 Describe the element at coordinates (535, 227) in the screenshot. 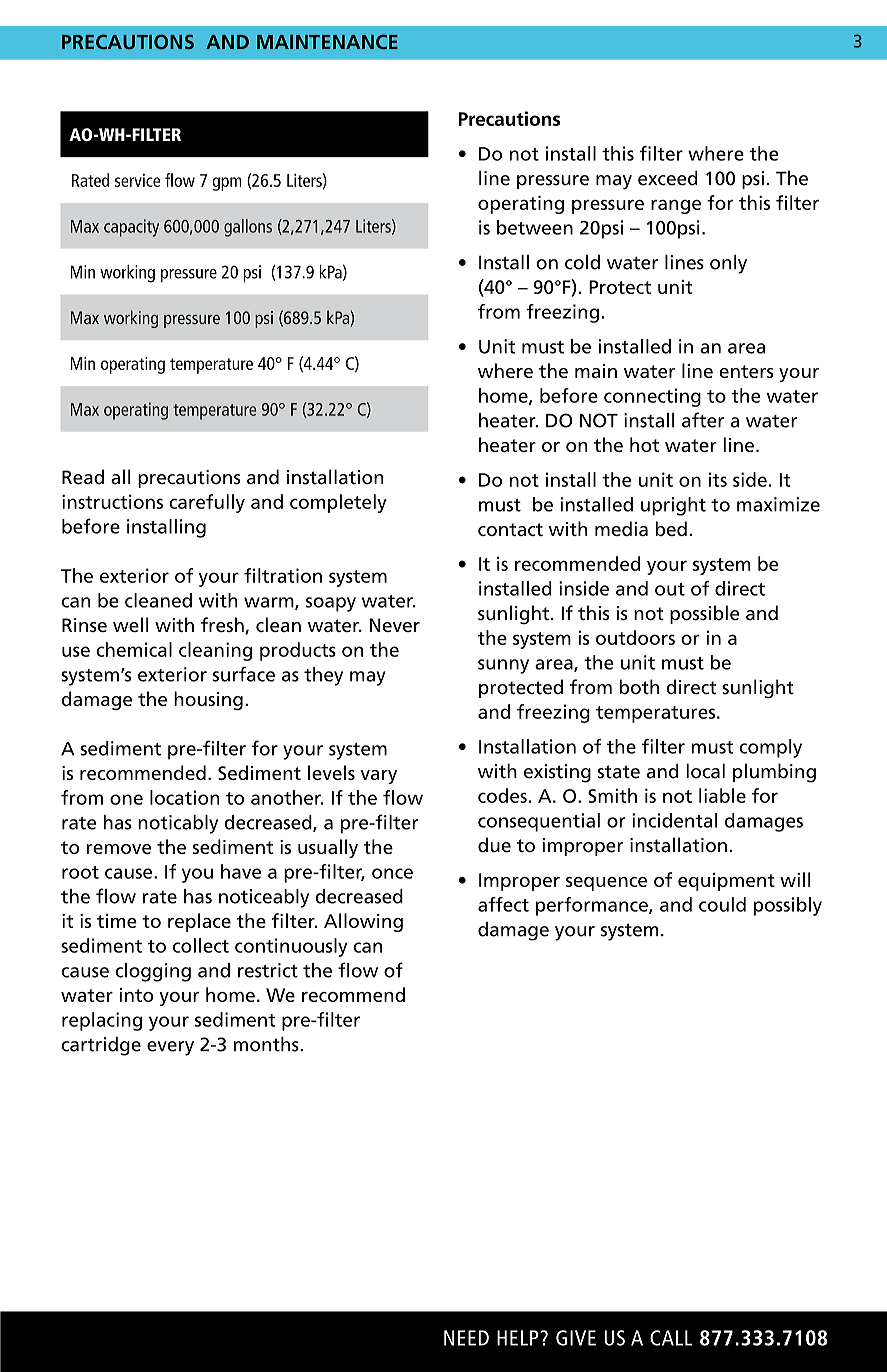

I see `between` at that location.
